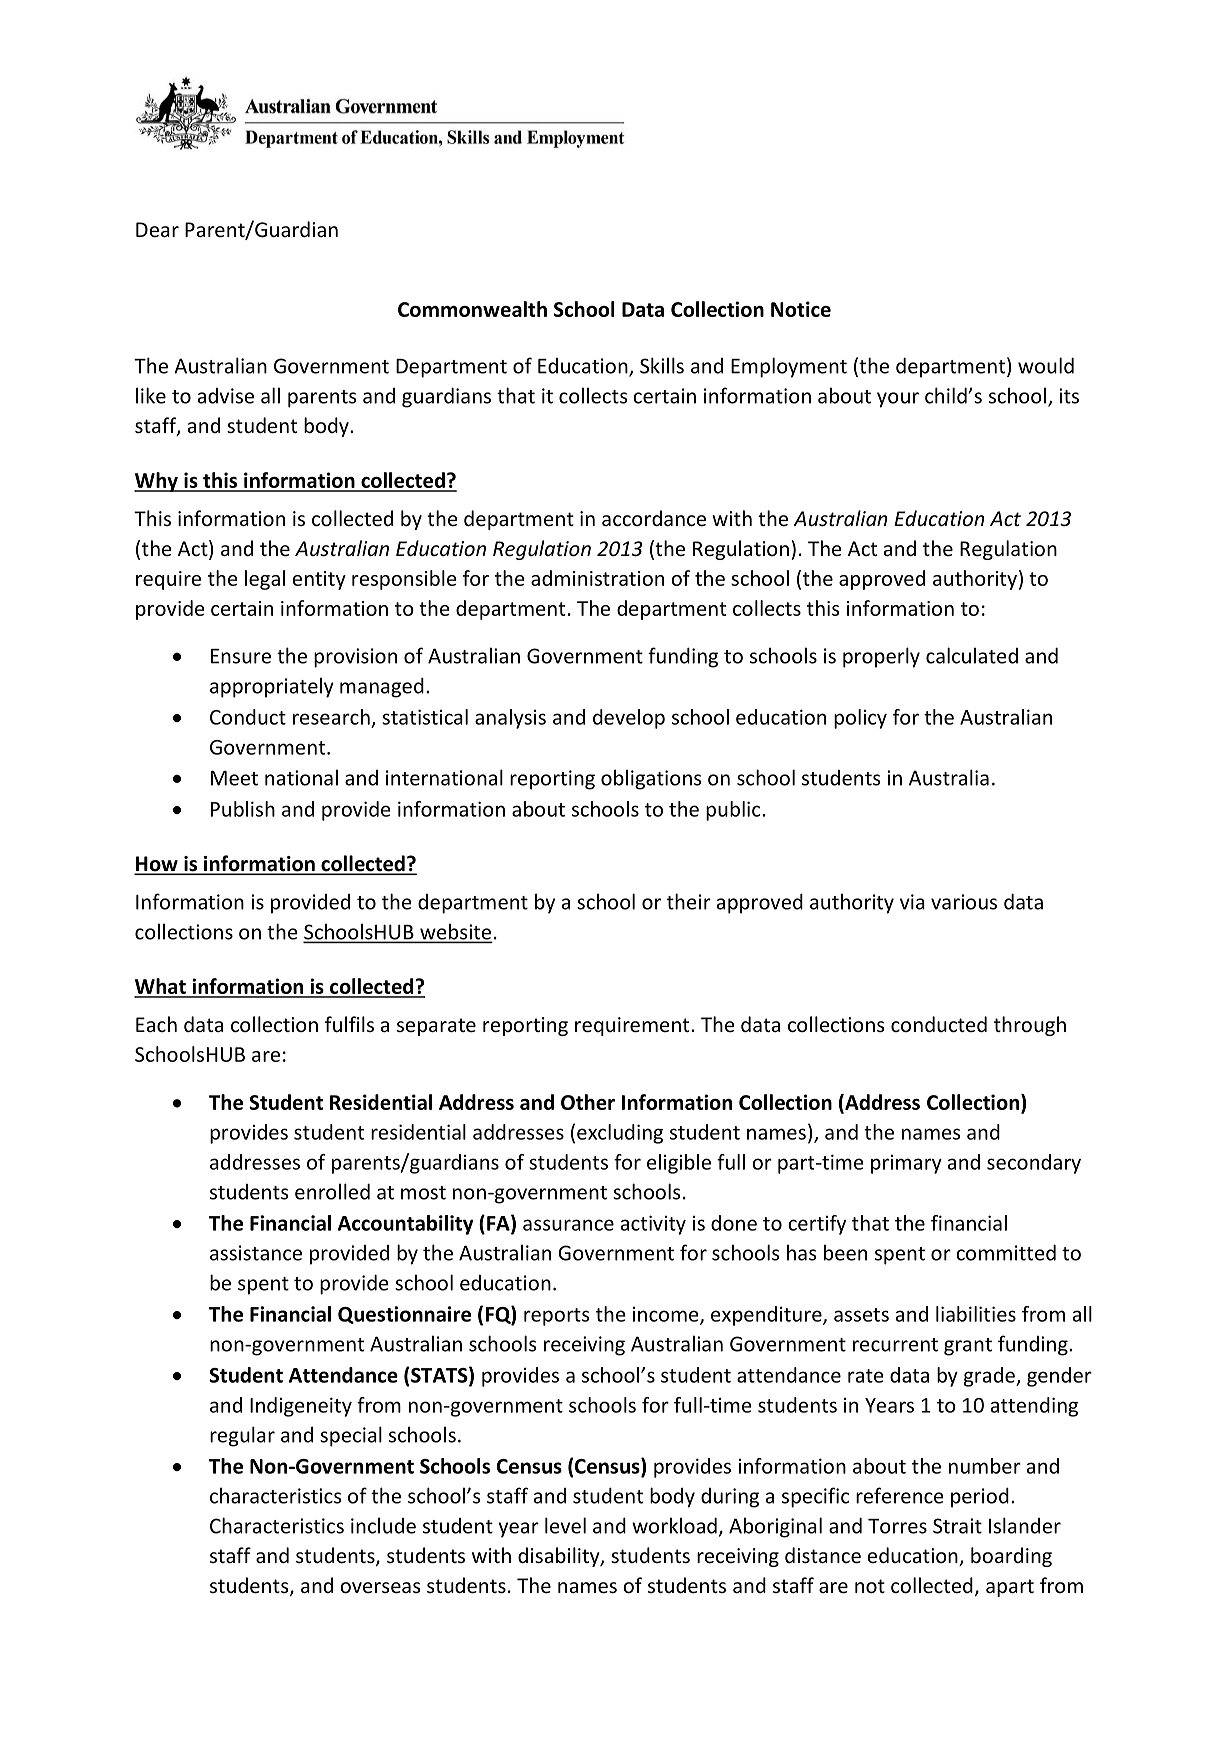 The width and height of the screenshot is (1229, 1738). Describe the element at coordinates (588, 1102) in the screenshot. I see `Other` at that location.
